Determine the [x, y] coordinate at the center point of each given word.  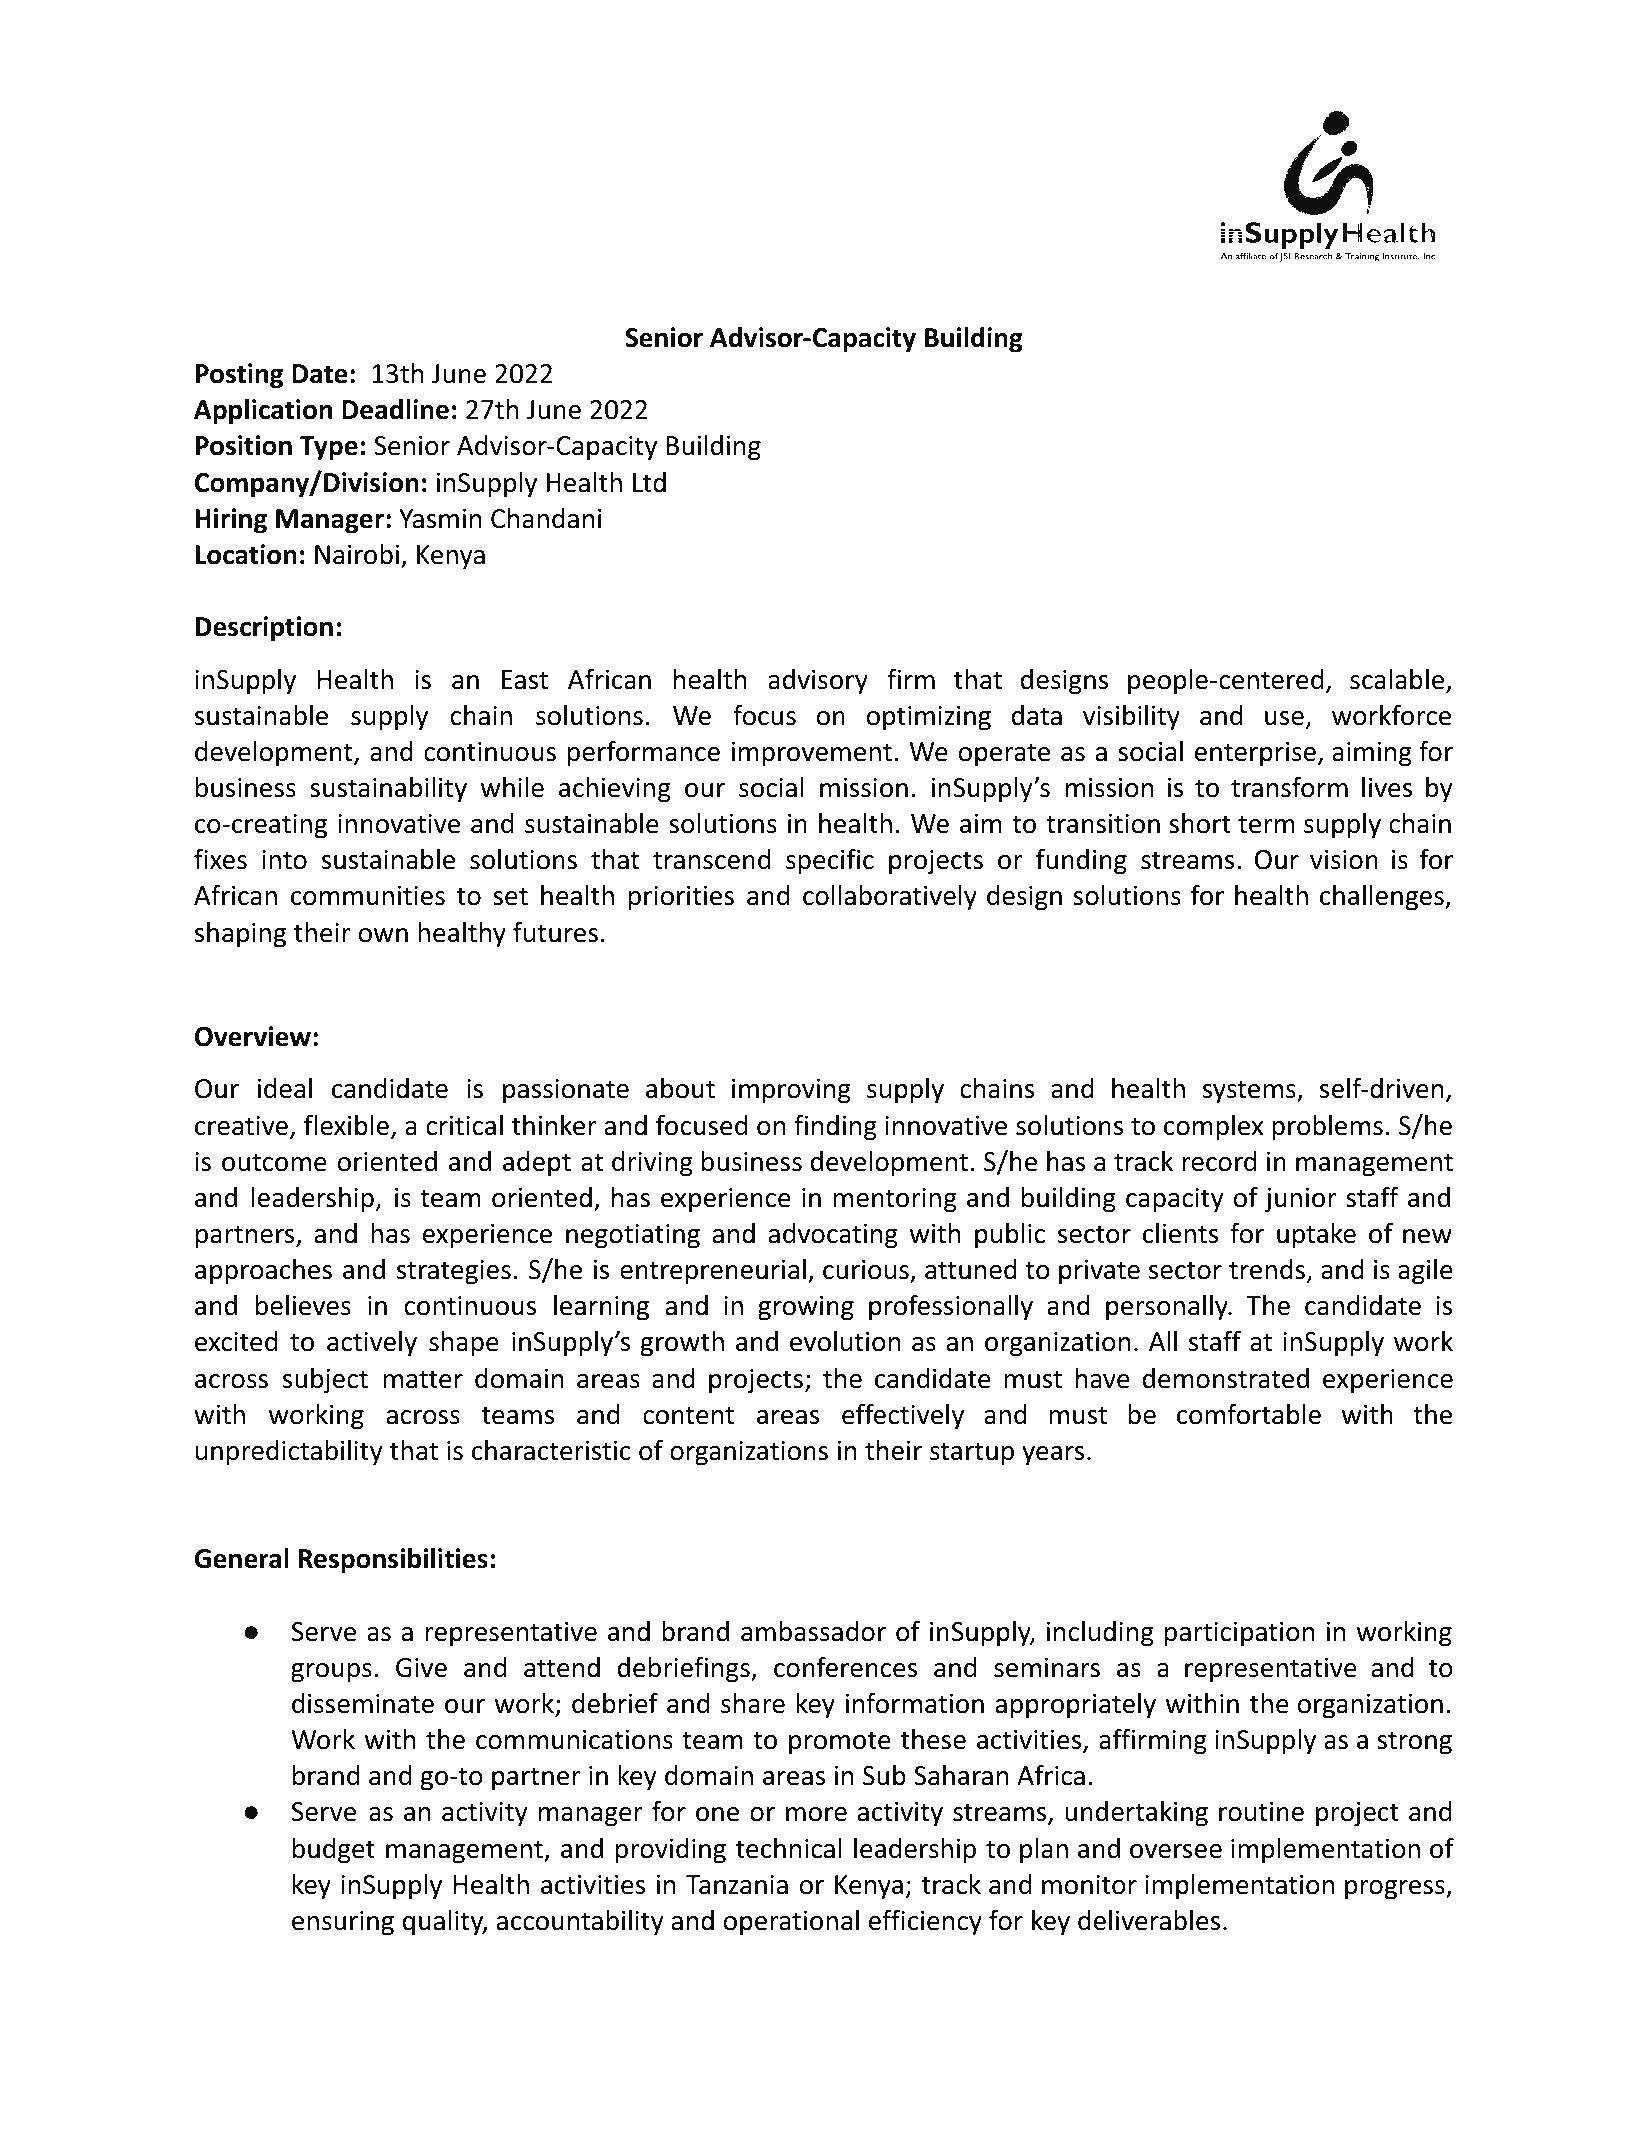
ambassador [813, 1631]
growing [806, 1308]
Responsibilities [393, 1561]
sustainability [388, 790]
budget [334, 1851]
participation [1239, 1634]
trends [1267, 1269]
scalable [1398, 680]
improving [791, 1091]
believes [303, 1305]
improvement [812, 754]
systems [1250, 1092]
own [383, 935]
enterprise [1255, 754]
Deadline [395, 409]
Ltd [649, 482]
